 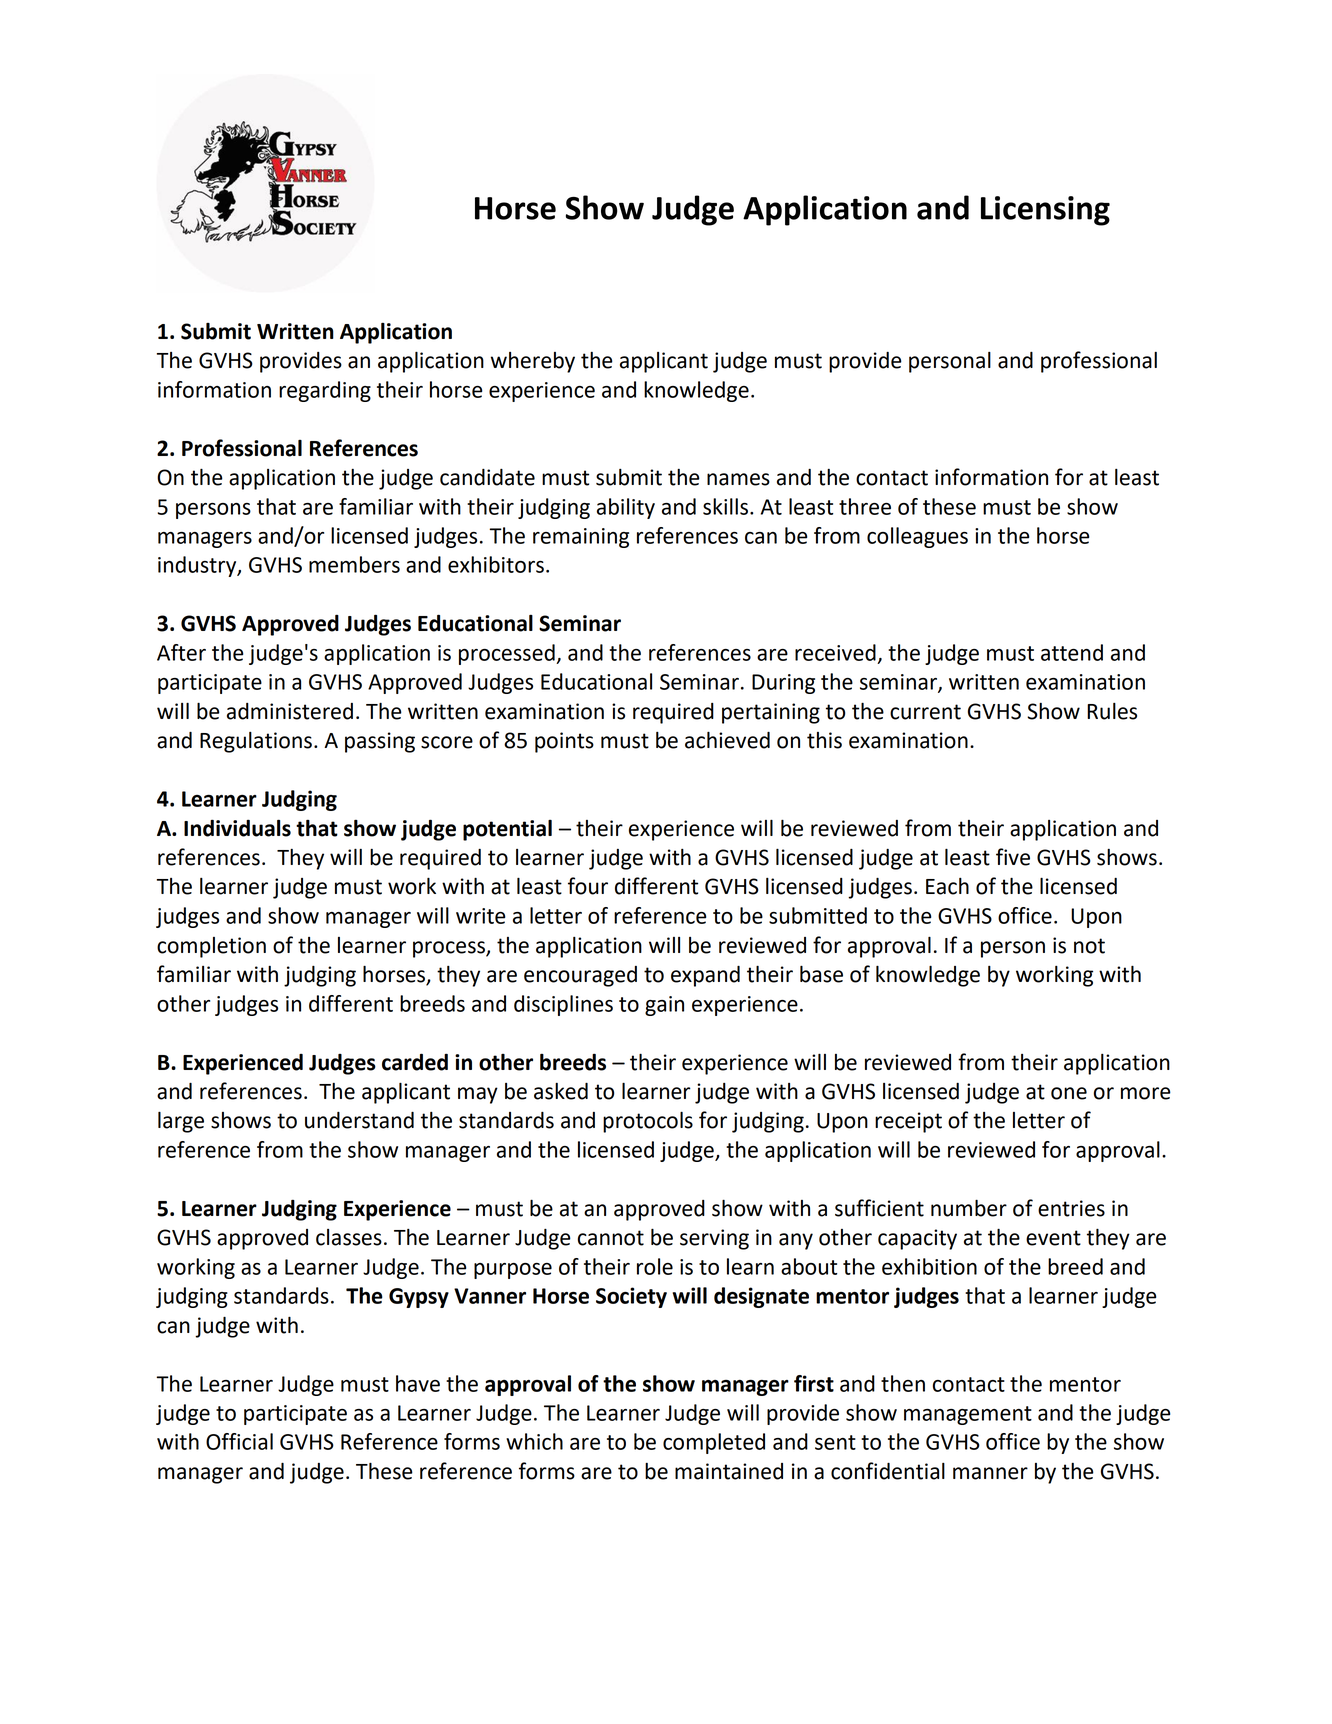 I want to click on Official, so click(x=239, y=1441).
